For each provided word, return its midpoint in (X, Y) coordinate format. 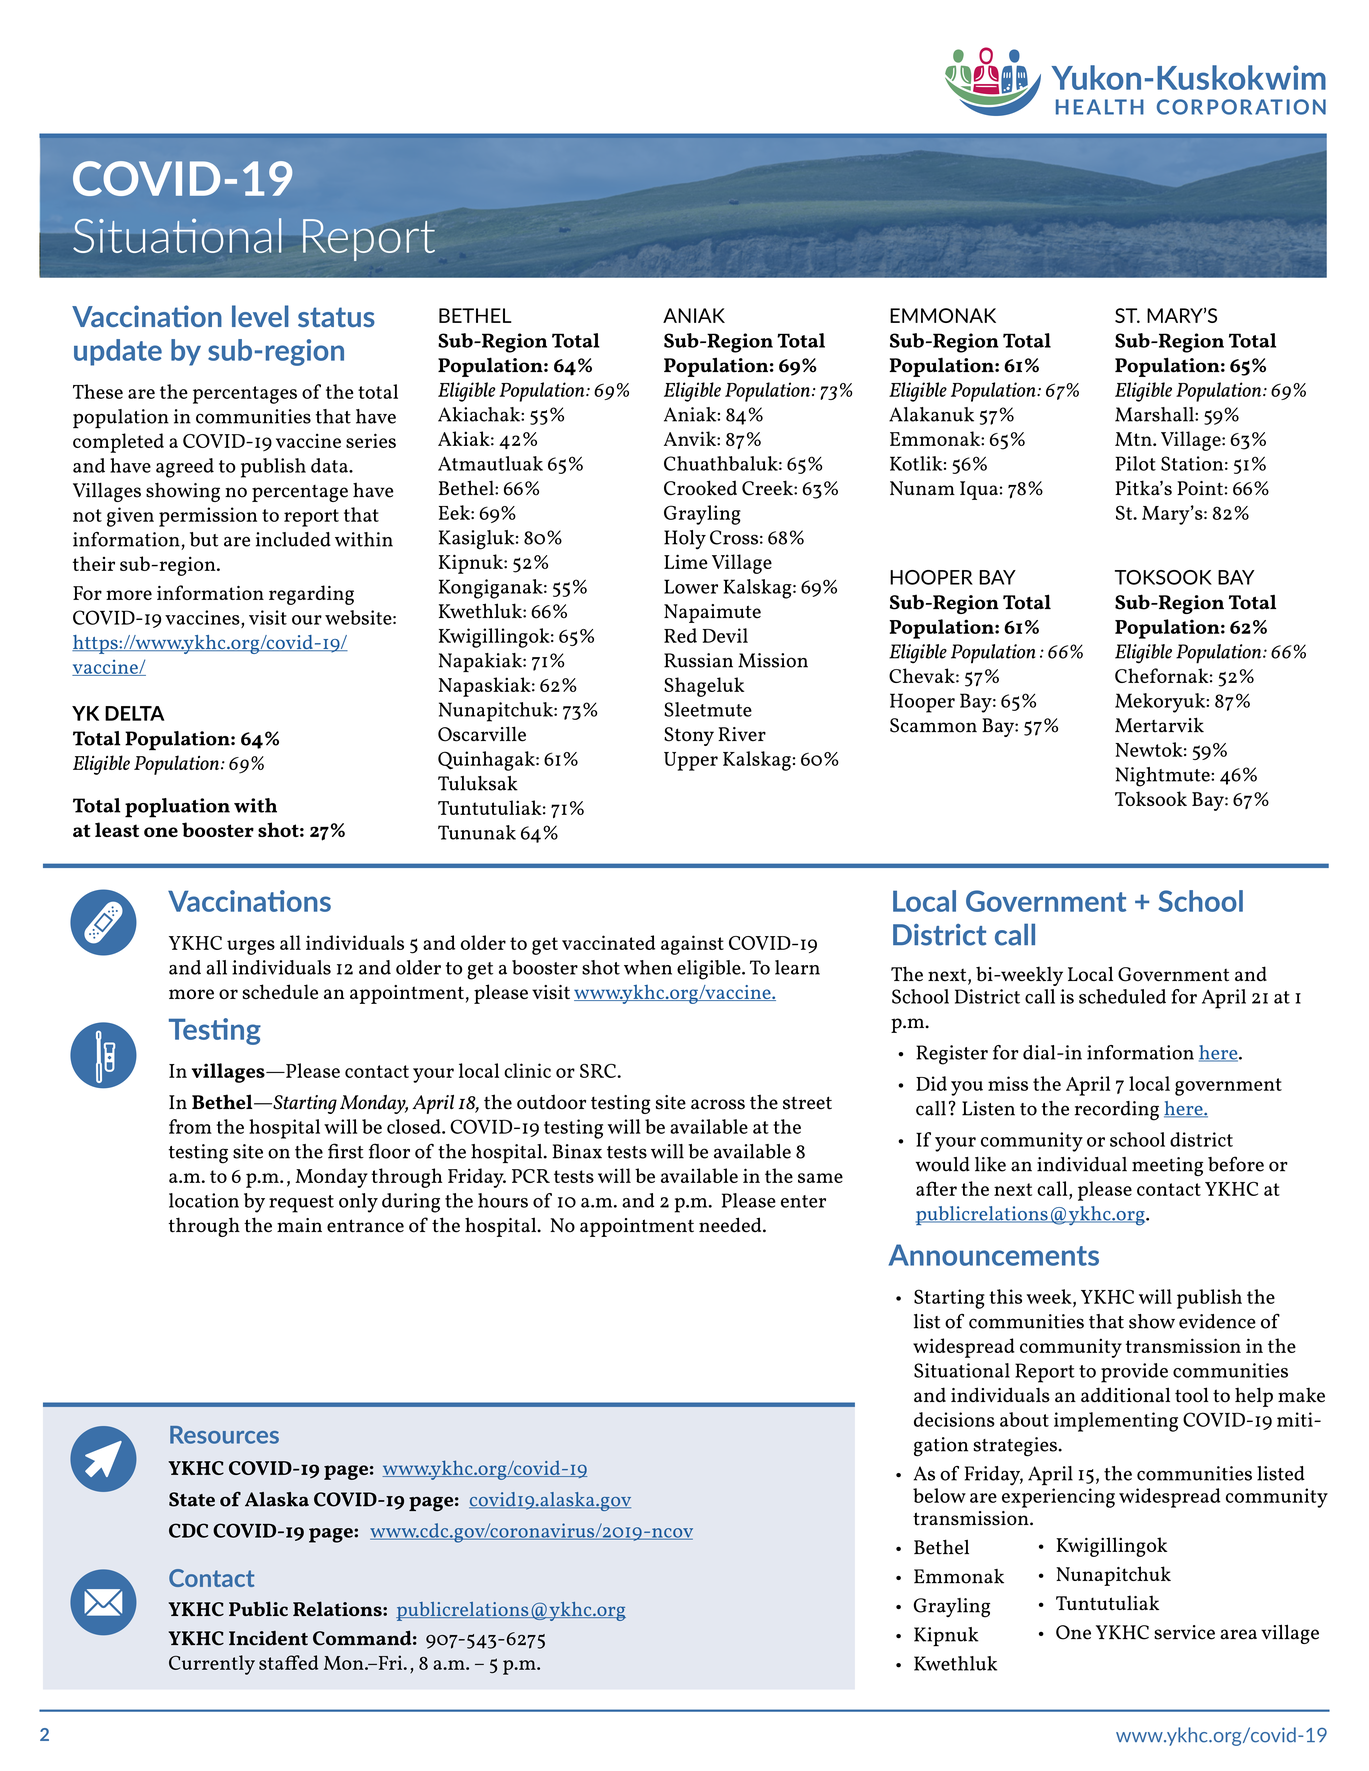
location (204, 1200)
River (742, 734)
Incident (268, 1638)
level (260, 316)
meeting (1167, 1166)
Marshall (1155, 414)
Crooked (700, 488)
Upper (691, 761)
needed (731, 1225)
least (117, 829)
